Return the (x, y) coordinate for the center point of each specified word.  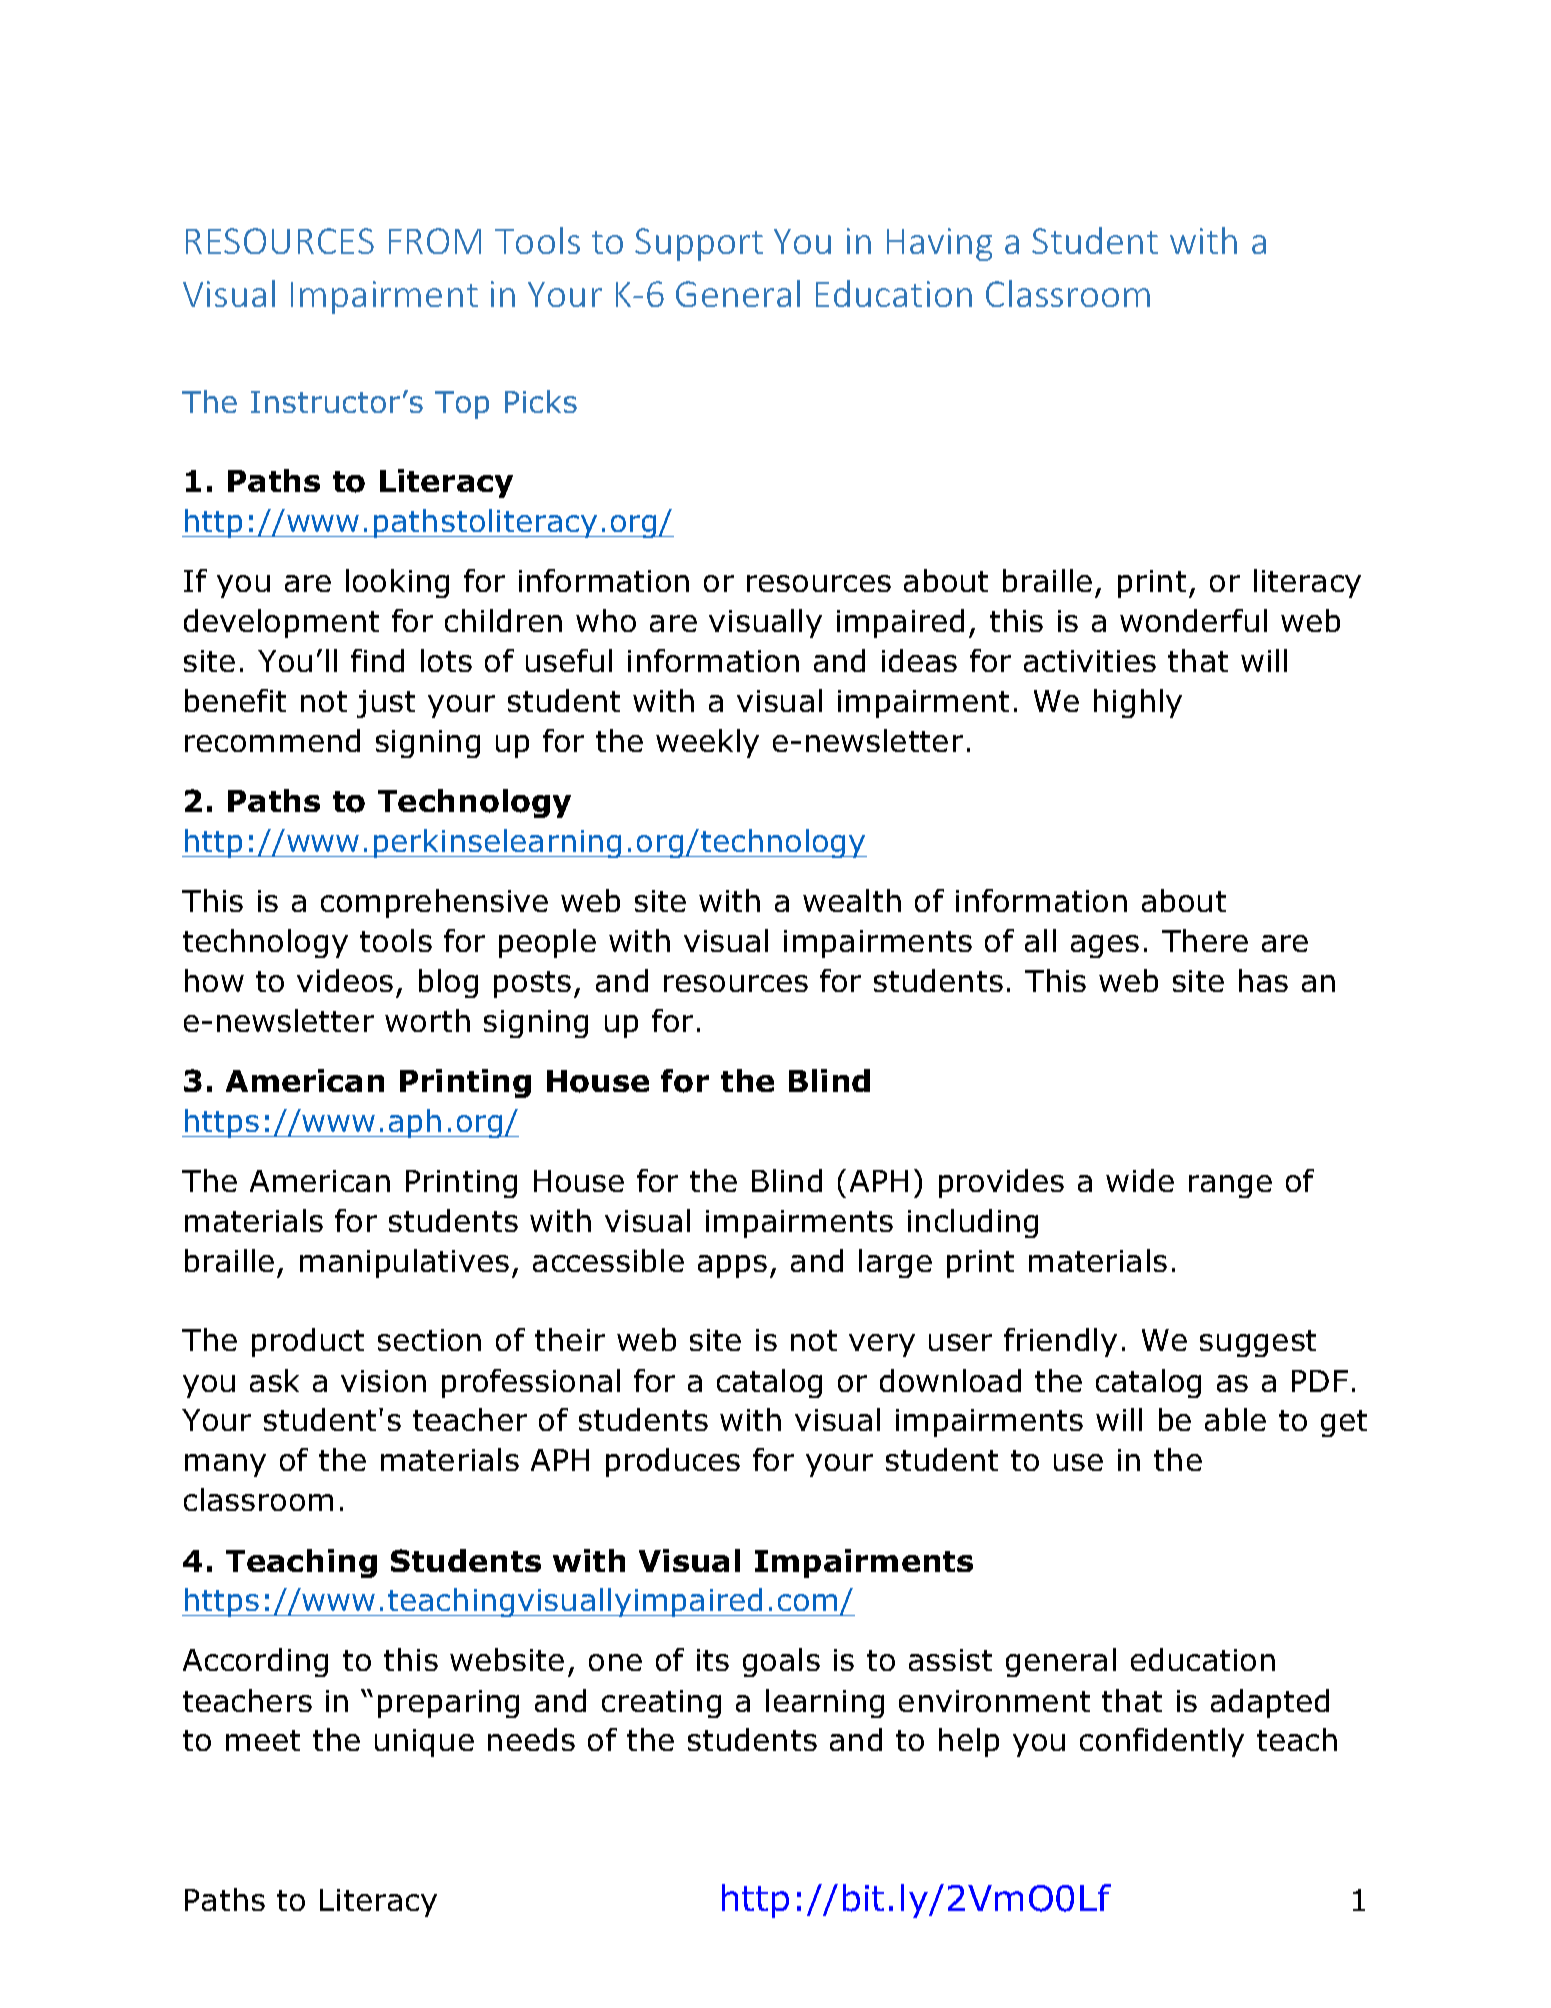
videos (345, 980)
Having (939, 244)
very (882, 1345)
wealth (852, 900)
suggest (1258, 1343)
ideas (919, 660)
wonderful (1193, 620)
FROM (435, 241)
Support (699, 244)
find (377, 660)
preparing (448, 1704)
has (1263, 980)
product (308, 1342)
